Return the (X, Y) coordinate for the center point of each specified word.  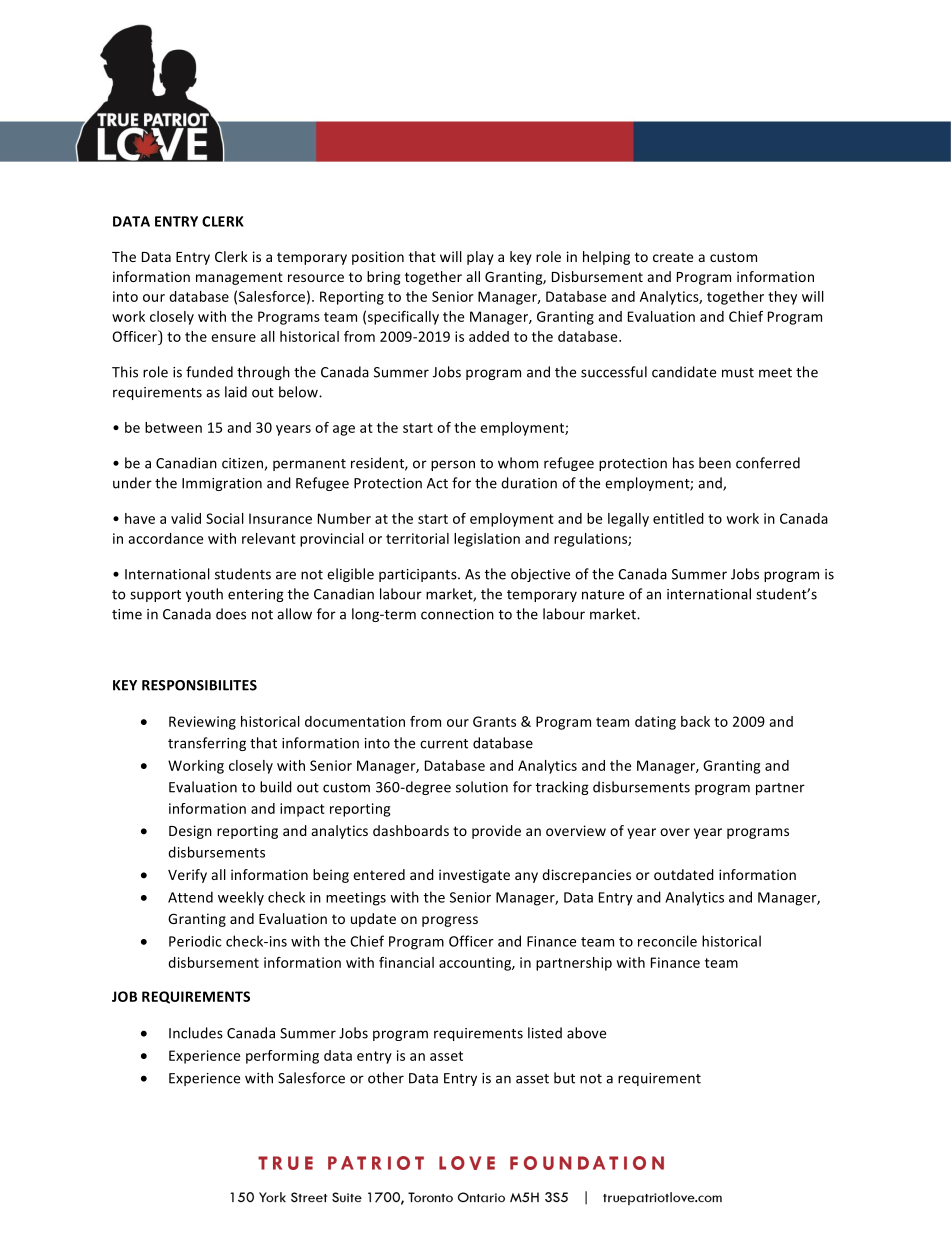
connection (457, 614)
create (673, 257)
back (695, 721)
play (480, 258)
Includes (196, 1033)
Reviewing (202, 723)
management (239, 278)
